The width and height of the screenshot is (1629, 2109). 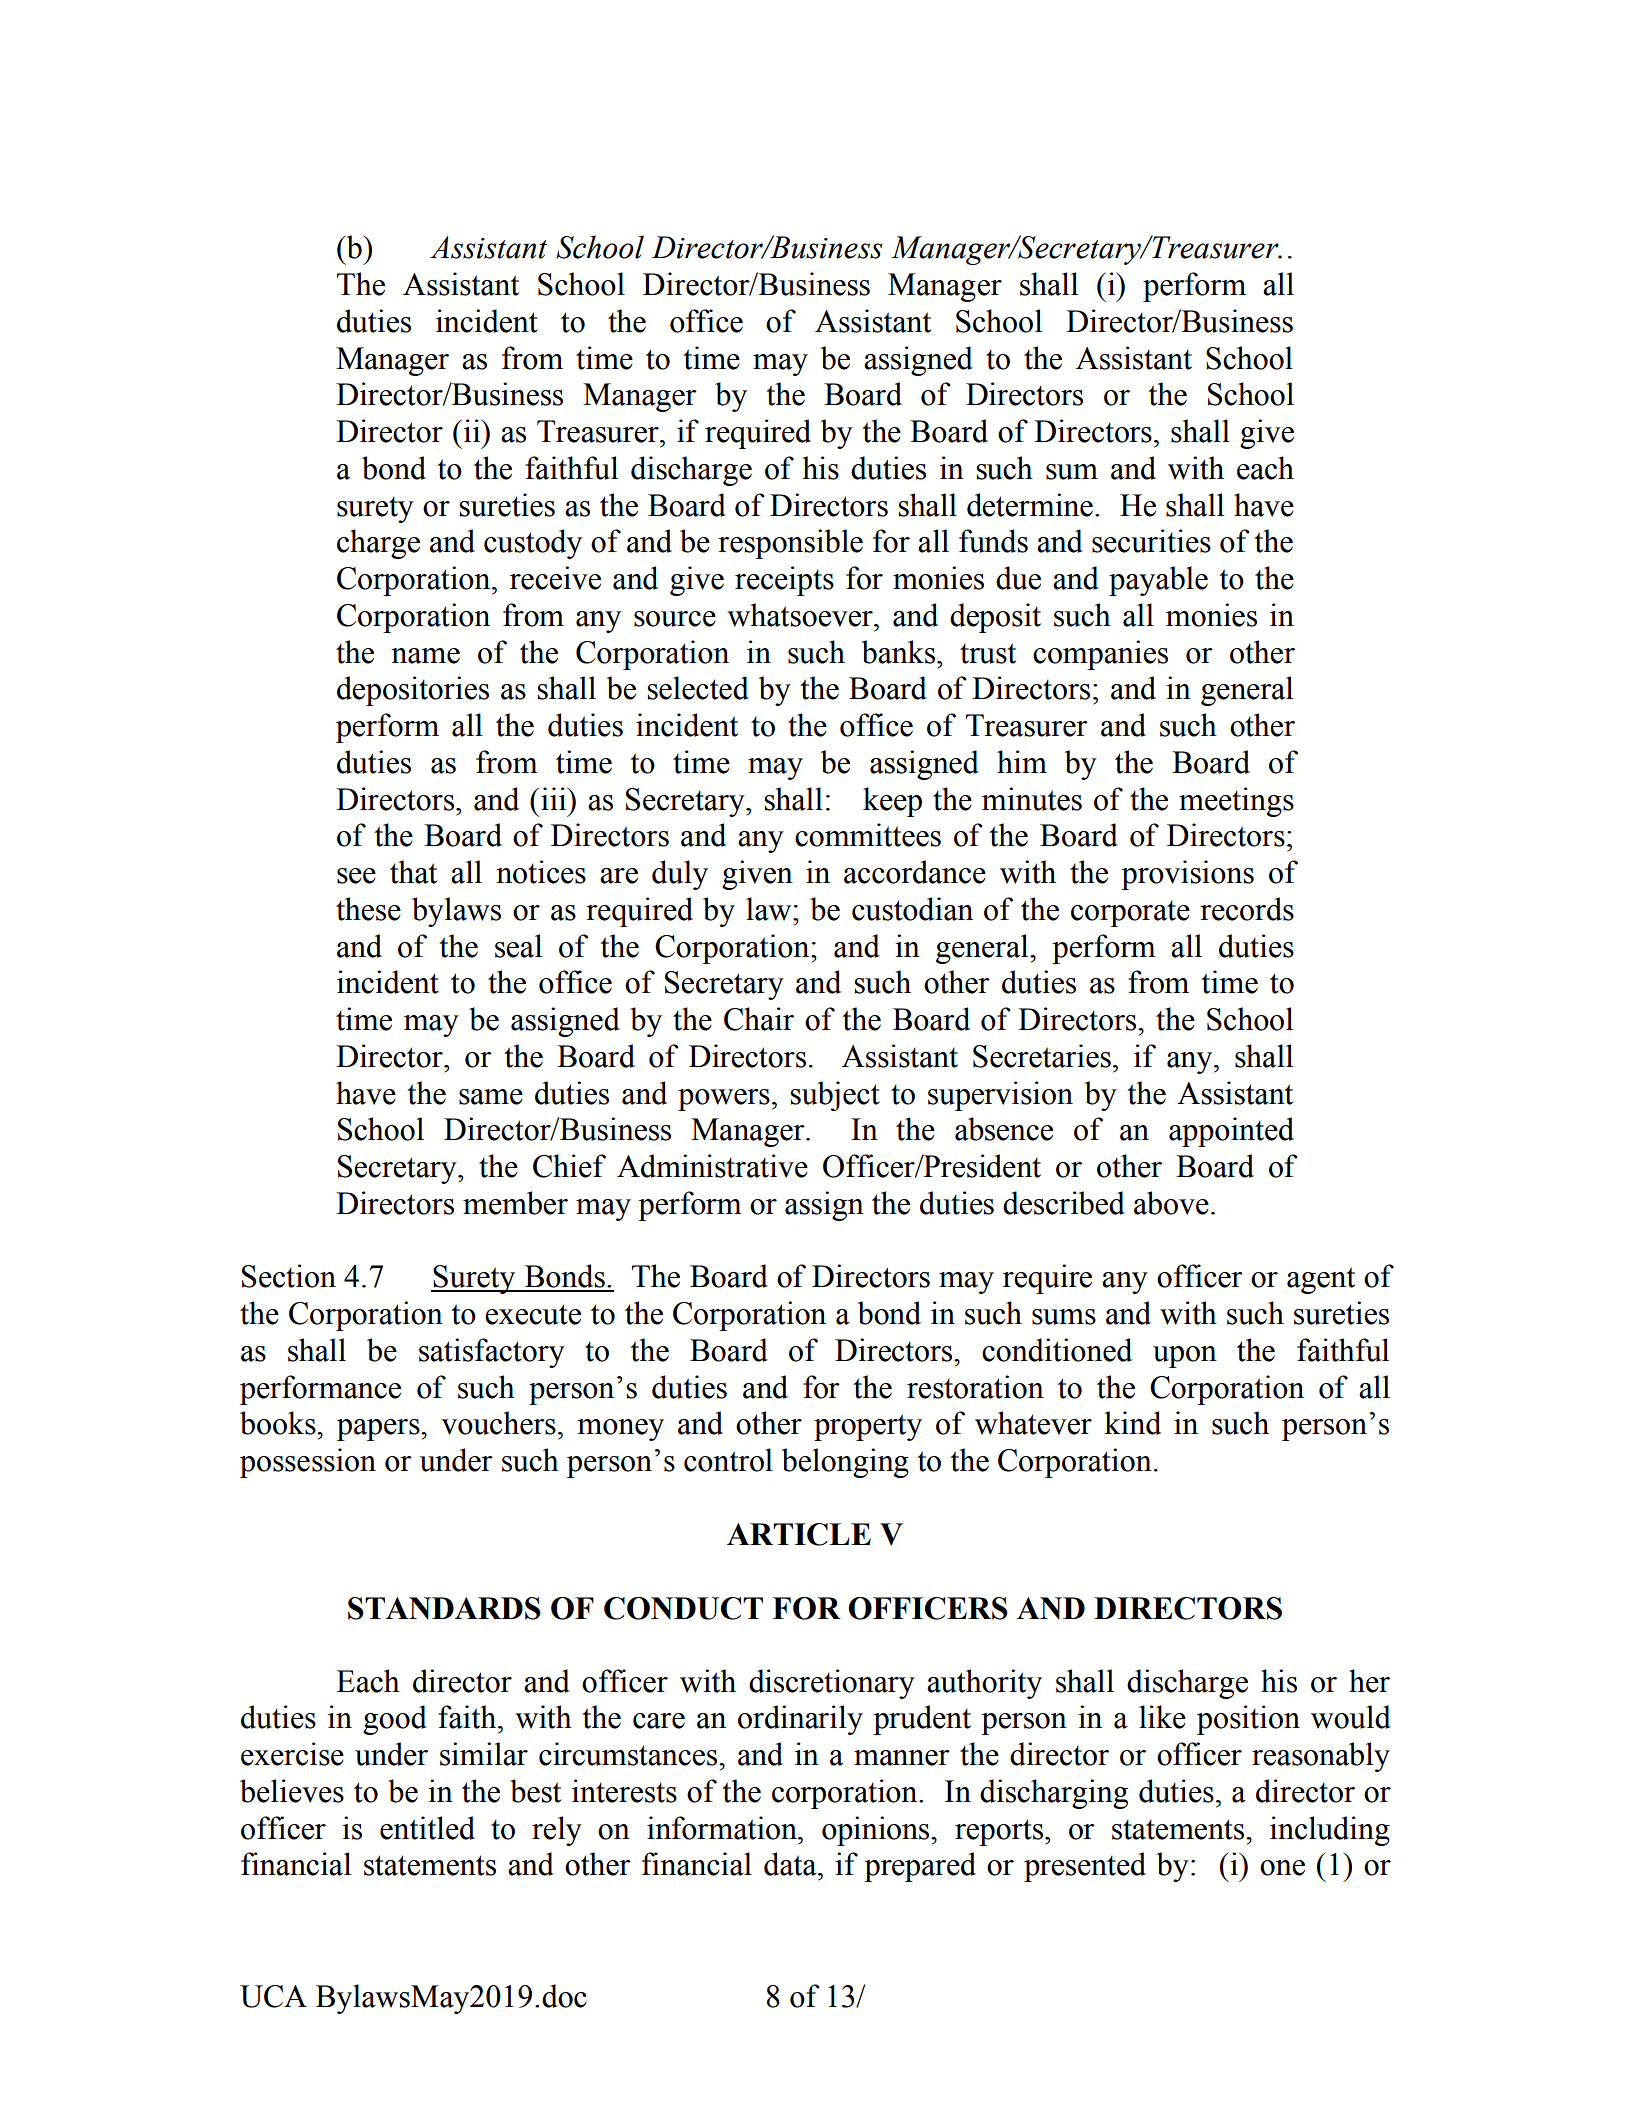 What do you see at coordinates (790, 544) in the screenshot?
I see `responsible` at bounding box center [790, 544].
